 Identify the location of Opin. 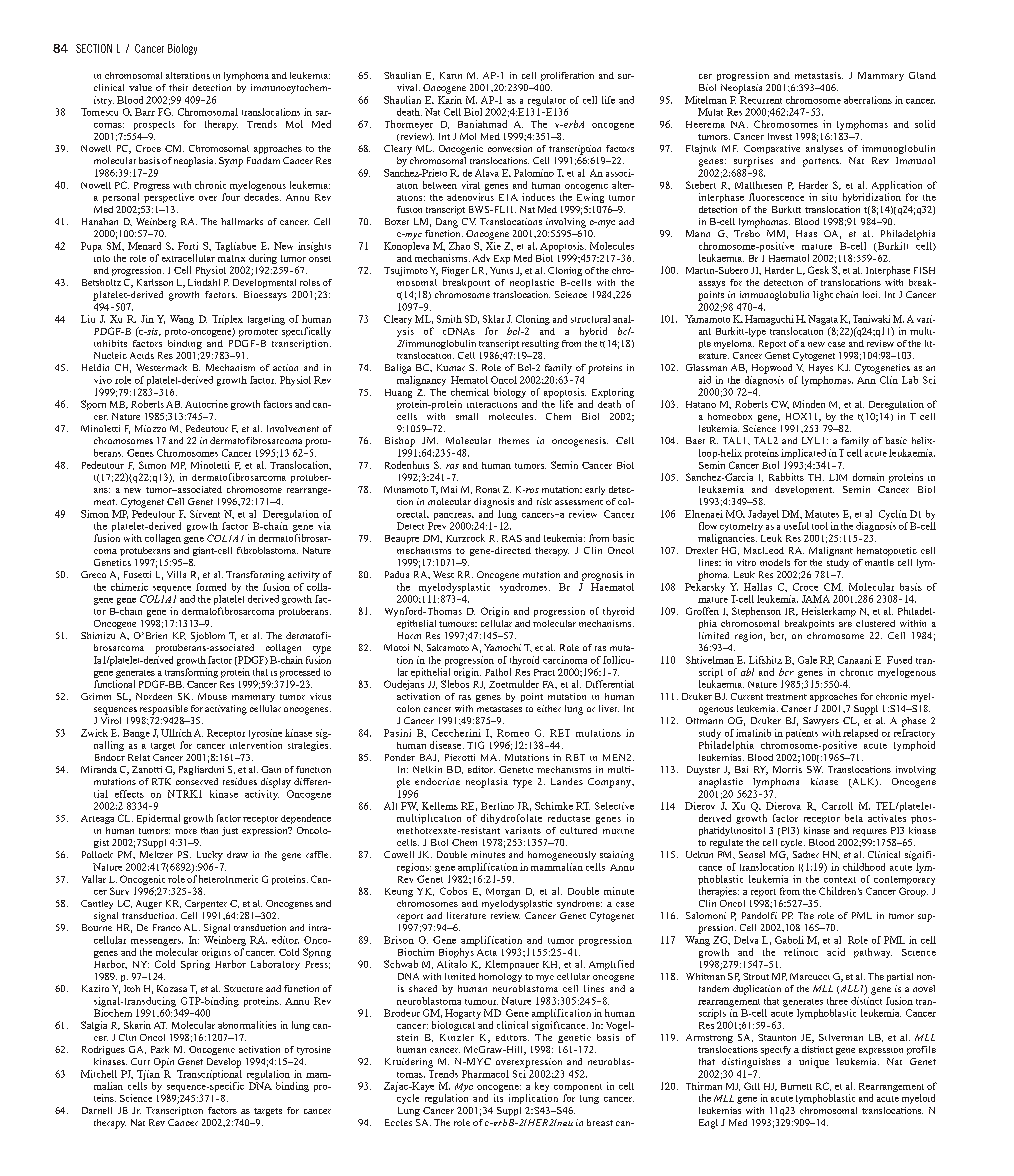
(164, 1063).
